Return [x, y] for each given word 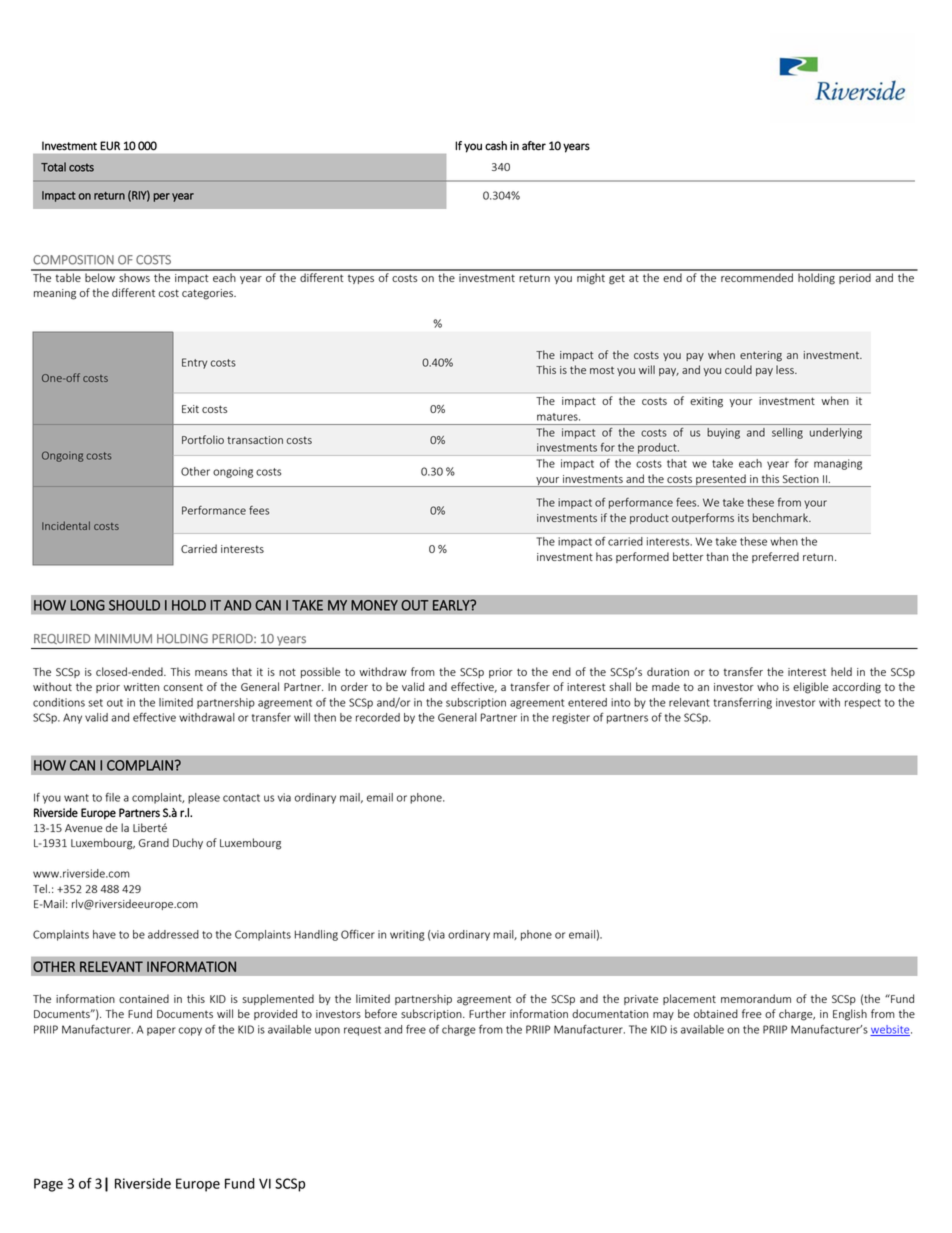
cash [496, 146]
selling [787, 433]
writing [407, 935]
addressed [173, 934]
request [362, 1031]
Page [48, 1185]
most [602, 370]
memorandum [756, 998]
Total [53, 167]
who [768, 686]
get [617, 279]
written [141, 687]
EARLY [452, 605]
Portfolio [203, 439]
